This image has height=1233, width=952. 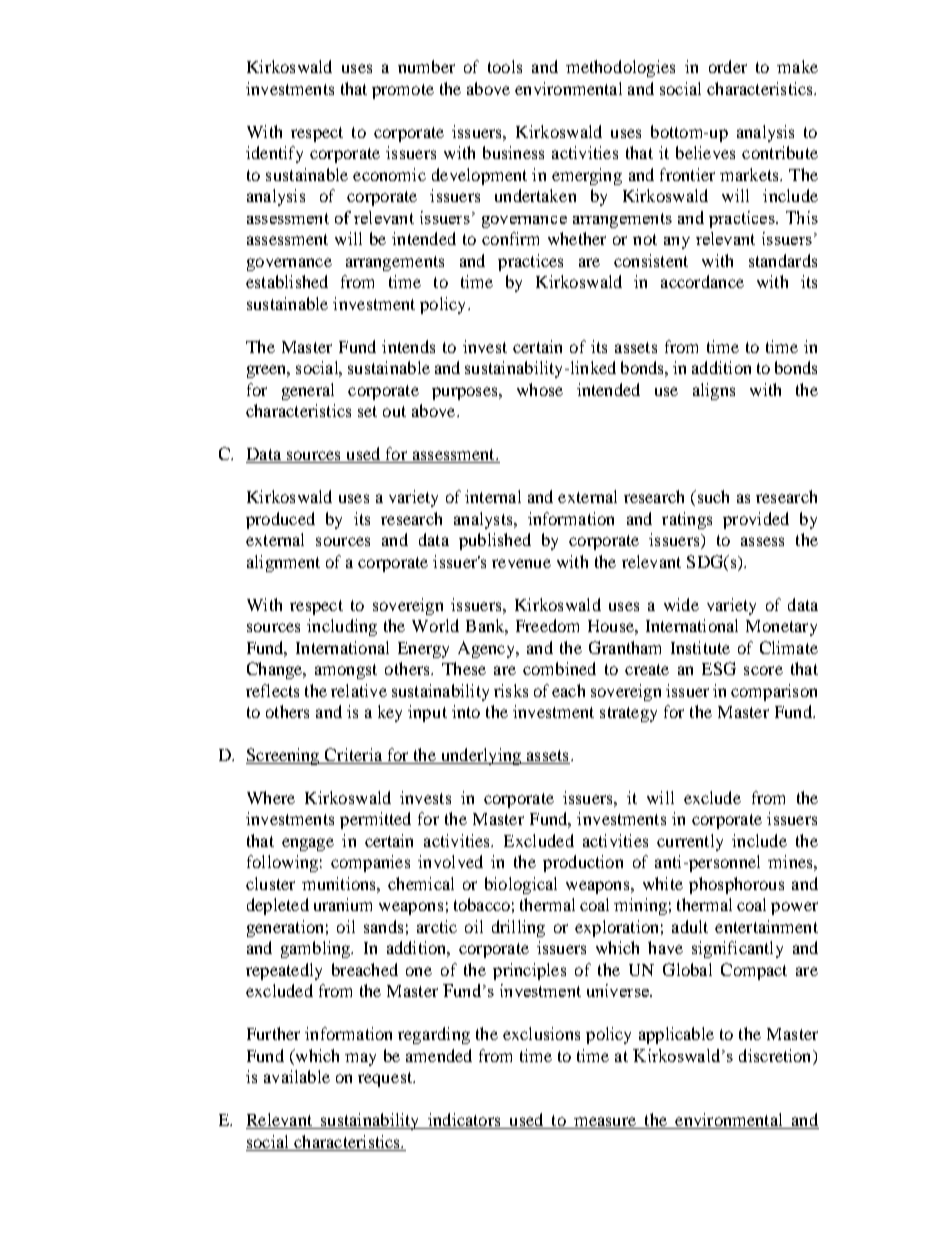 I want to click on available, so click(x=297, y=1076).
